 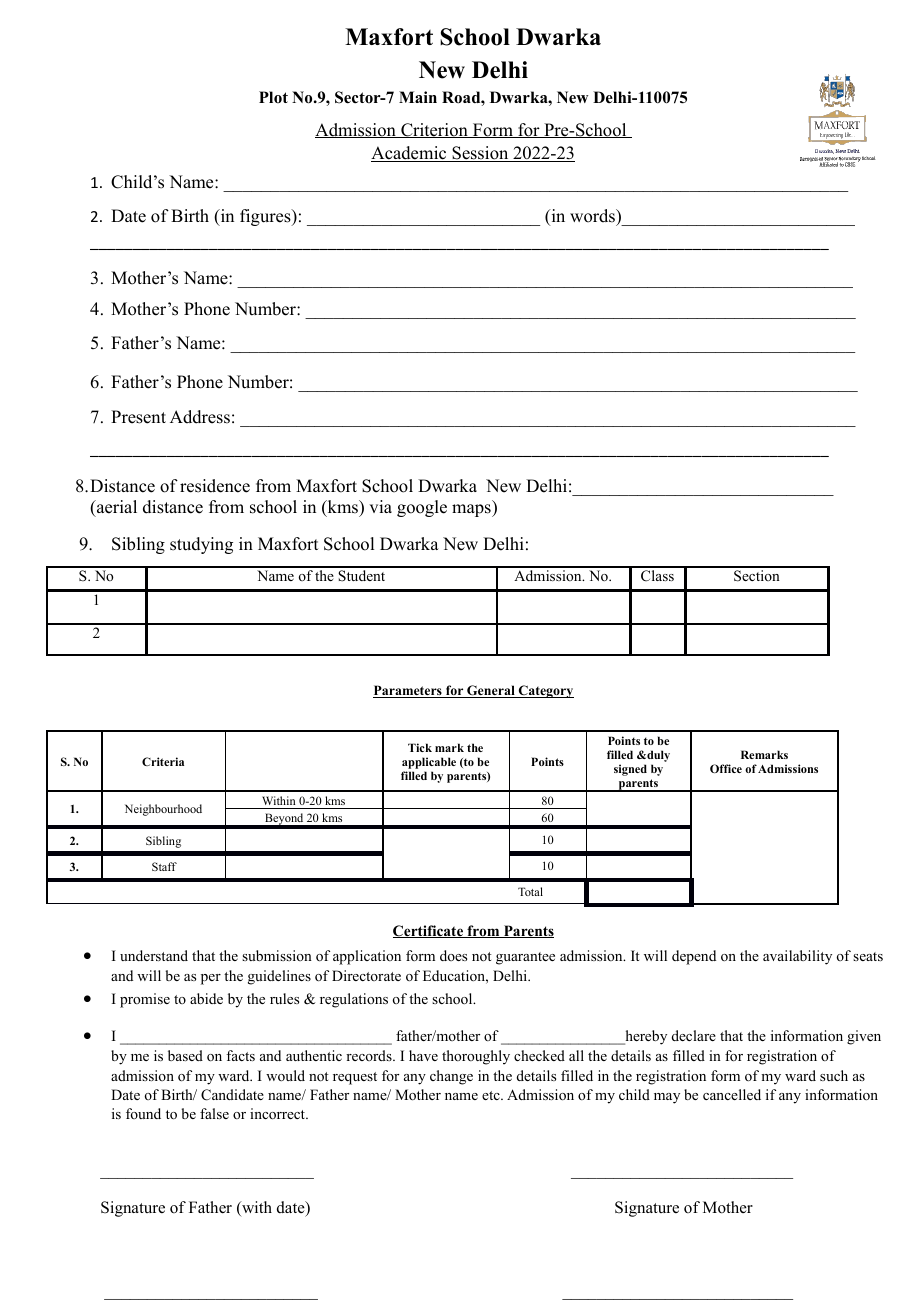 What do you see at coordinates (726, 768) in the screenshot?
I see `Office` at bounding box center [726, 768].
